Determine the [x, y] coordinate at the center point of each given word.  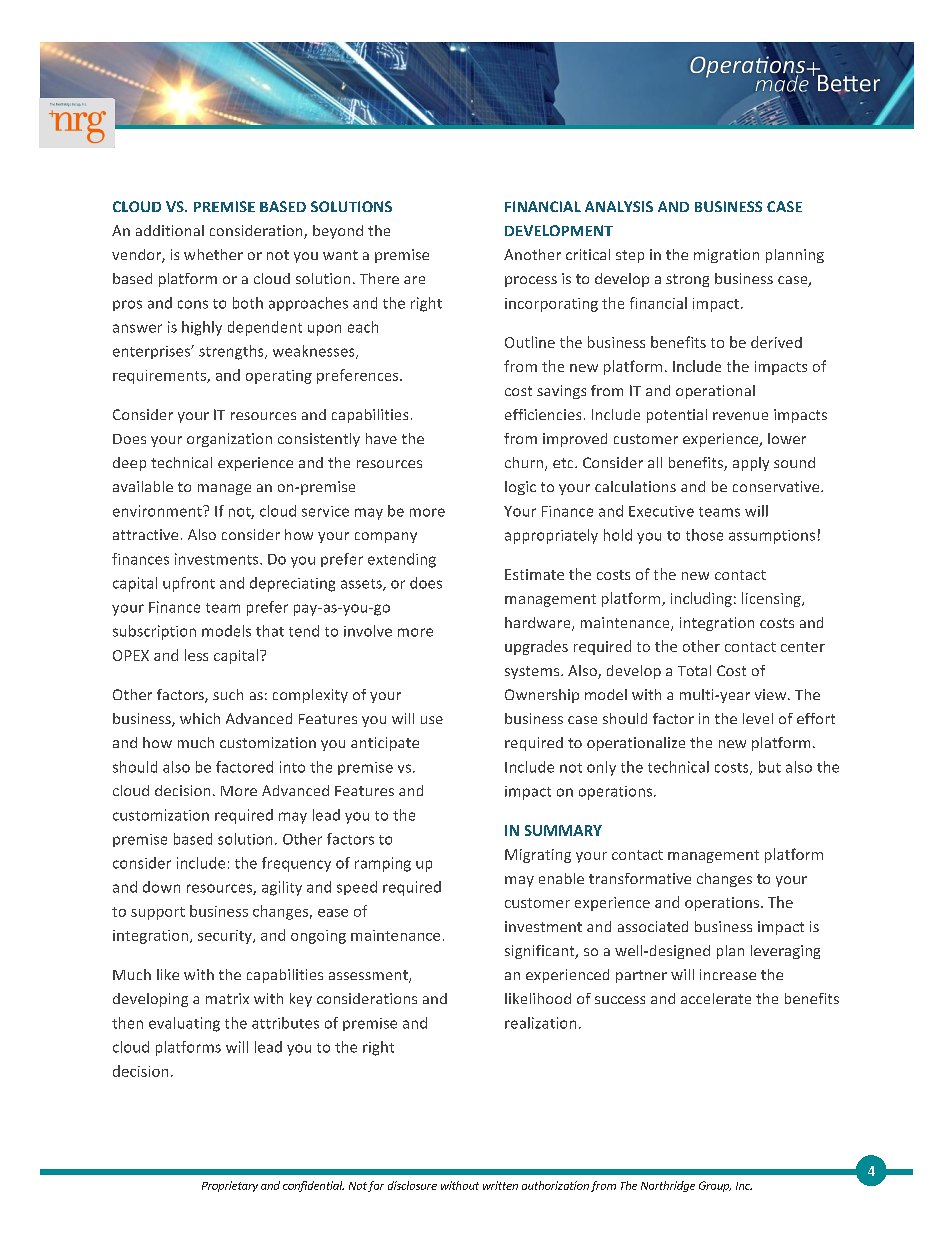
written [500, 1185]
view [772, 694]
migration [726, 256]
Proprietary [230, 1186]
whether [213, 254]
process [531, 281]
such [228, 694]
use [432, 720]
